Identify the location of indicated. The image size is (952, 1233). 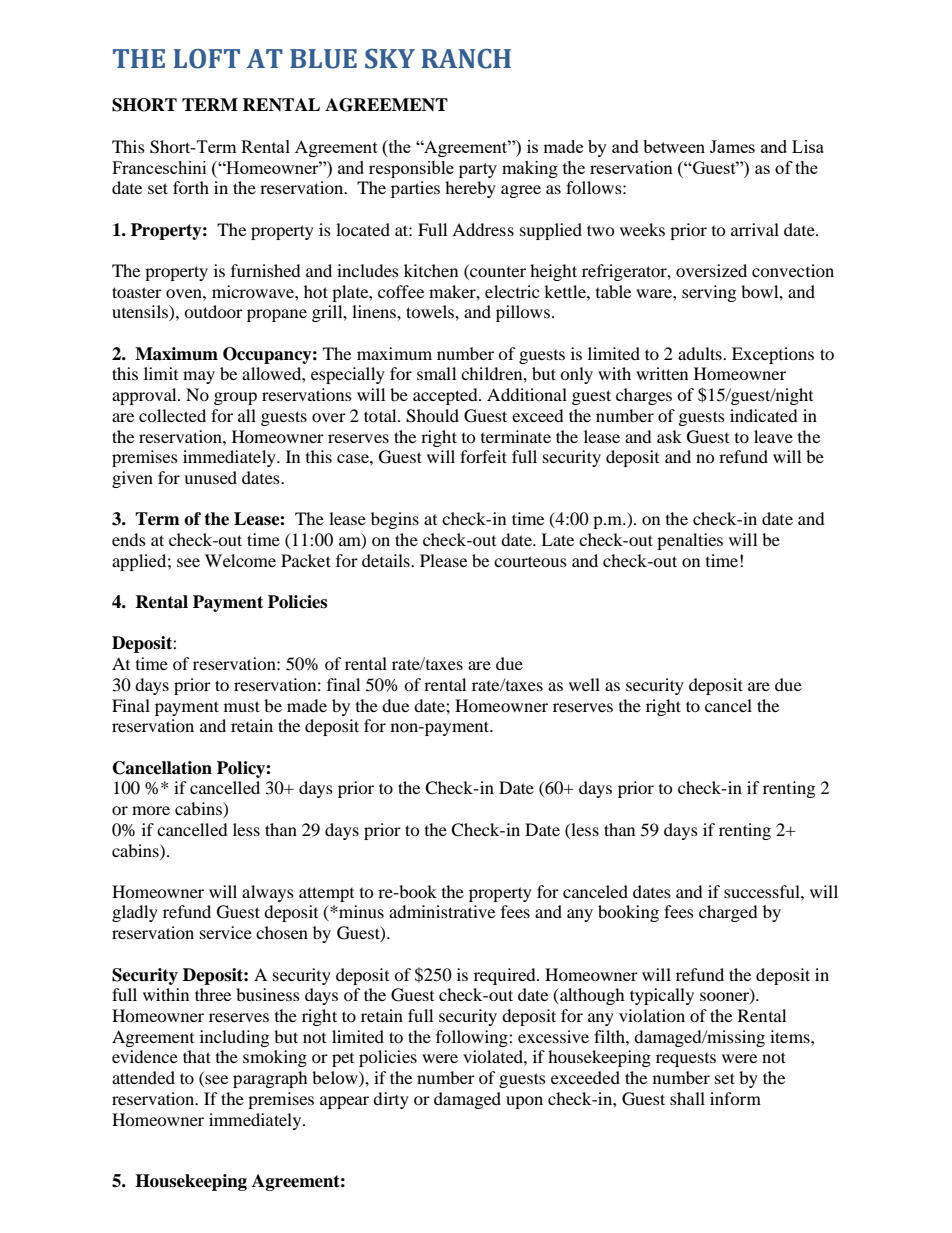
(764, 415).
